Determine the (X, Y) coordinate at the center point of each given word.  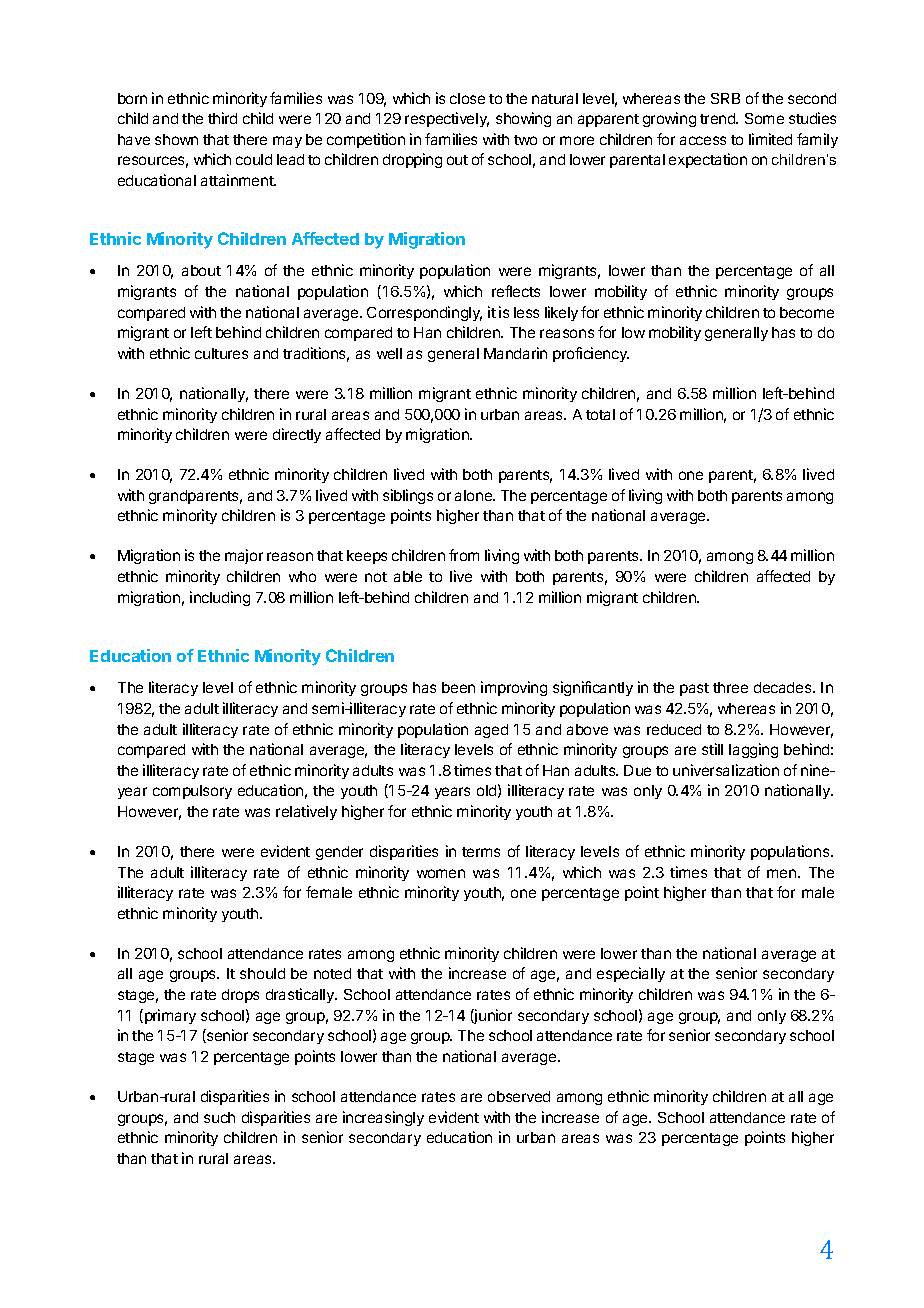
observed (519, 1096)
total (600, 414)
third (222, 118)
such (219, 1117)
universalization (726, 770)
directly (297, 435)
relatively (306, 812)
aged (491, 731)
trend (718, 118)
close (467, 98)
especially (631, 974)
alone (474, 495)
